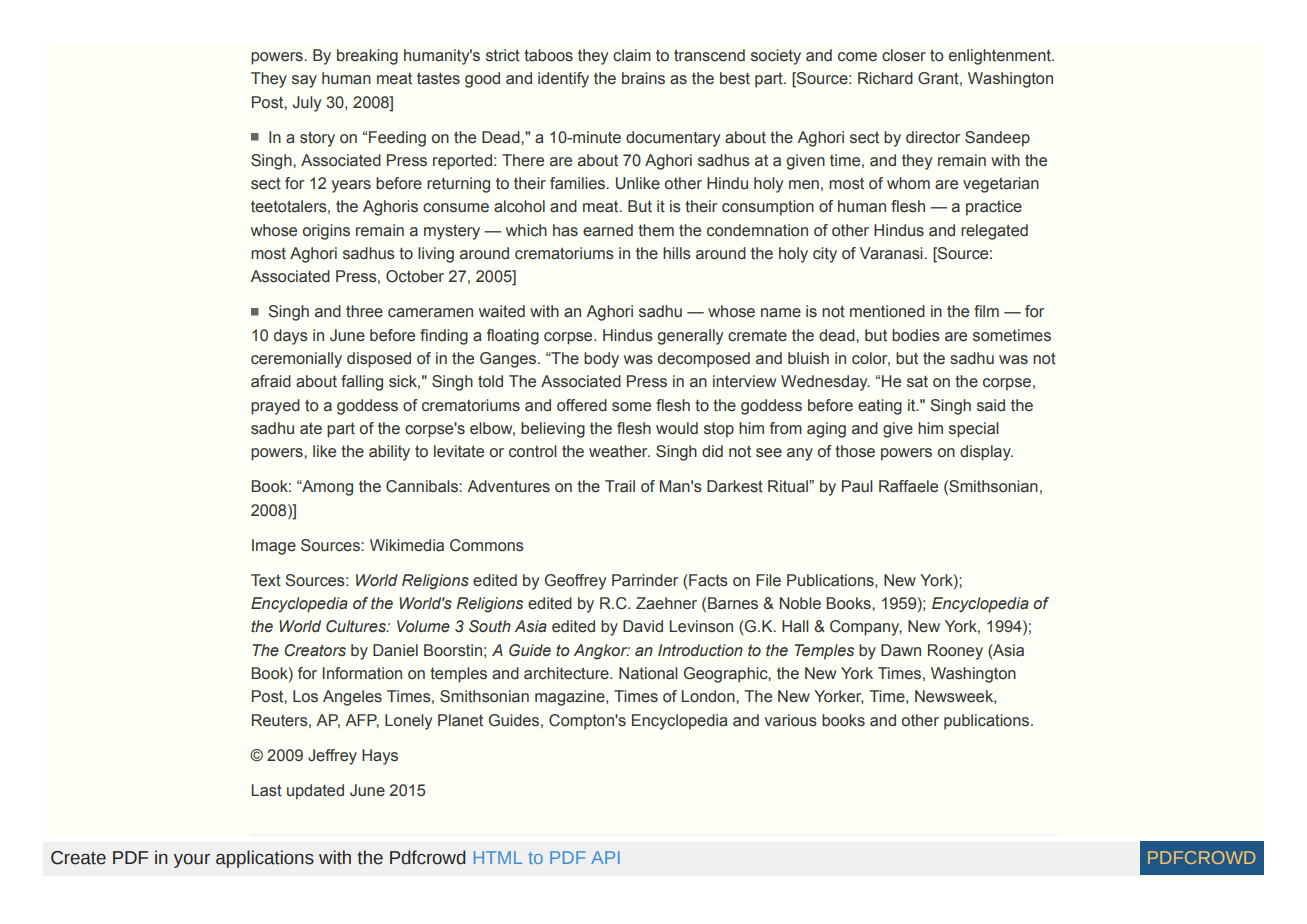 This page has width=1307, height=924. What do you see at coordinates (885, 78) in the page?
I see `Richard` at bounding box center [885, 78].
